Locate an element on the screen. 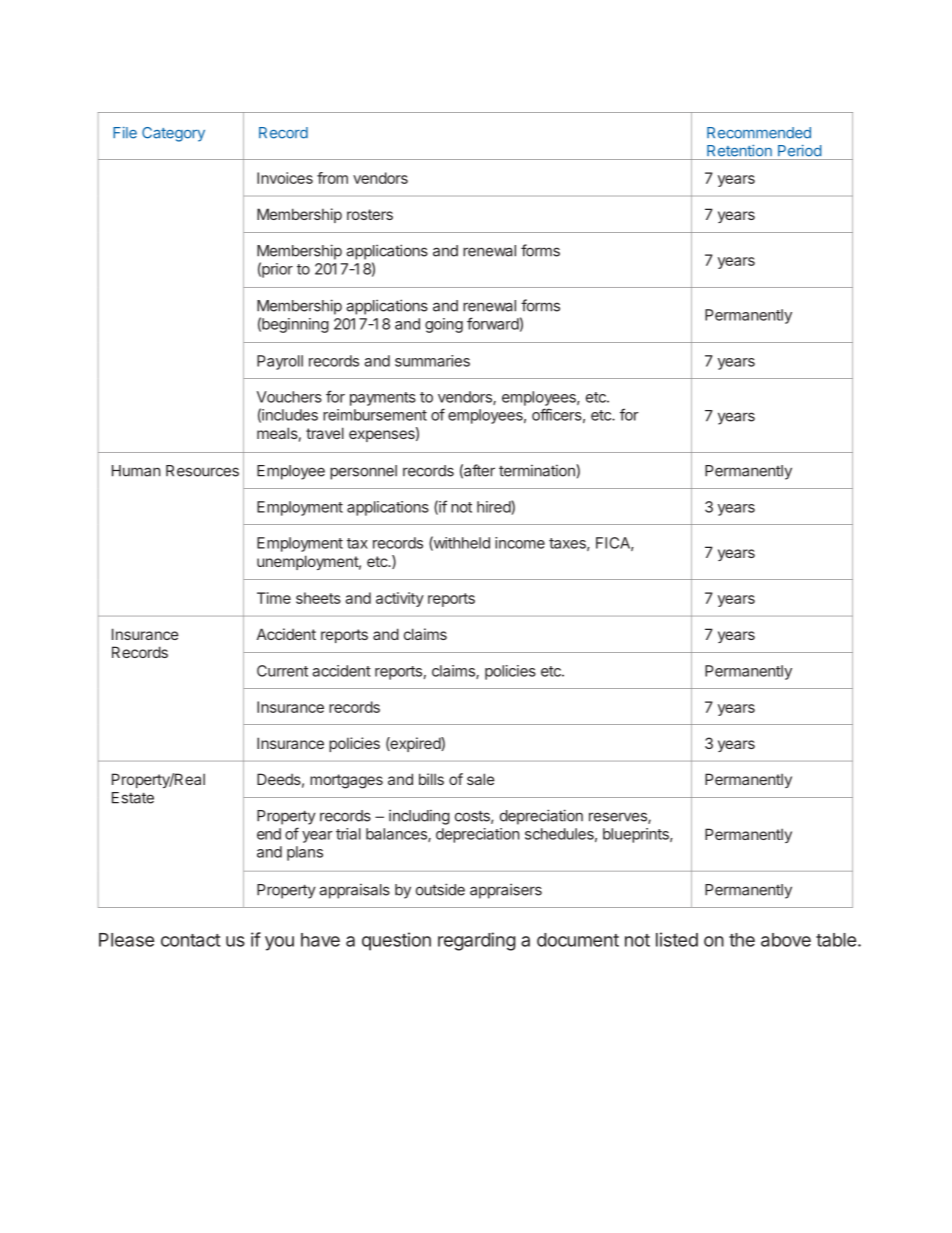 The image size is (952, 1233). Retention is located at coordinates (739, 151).
